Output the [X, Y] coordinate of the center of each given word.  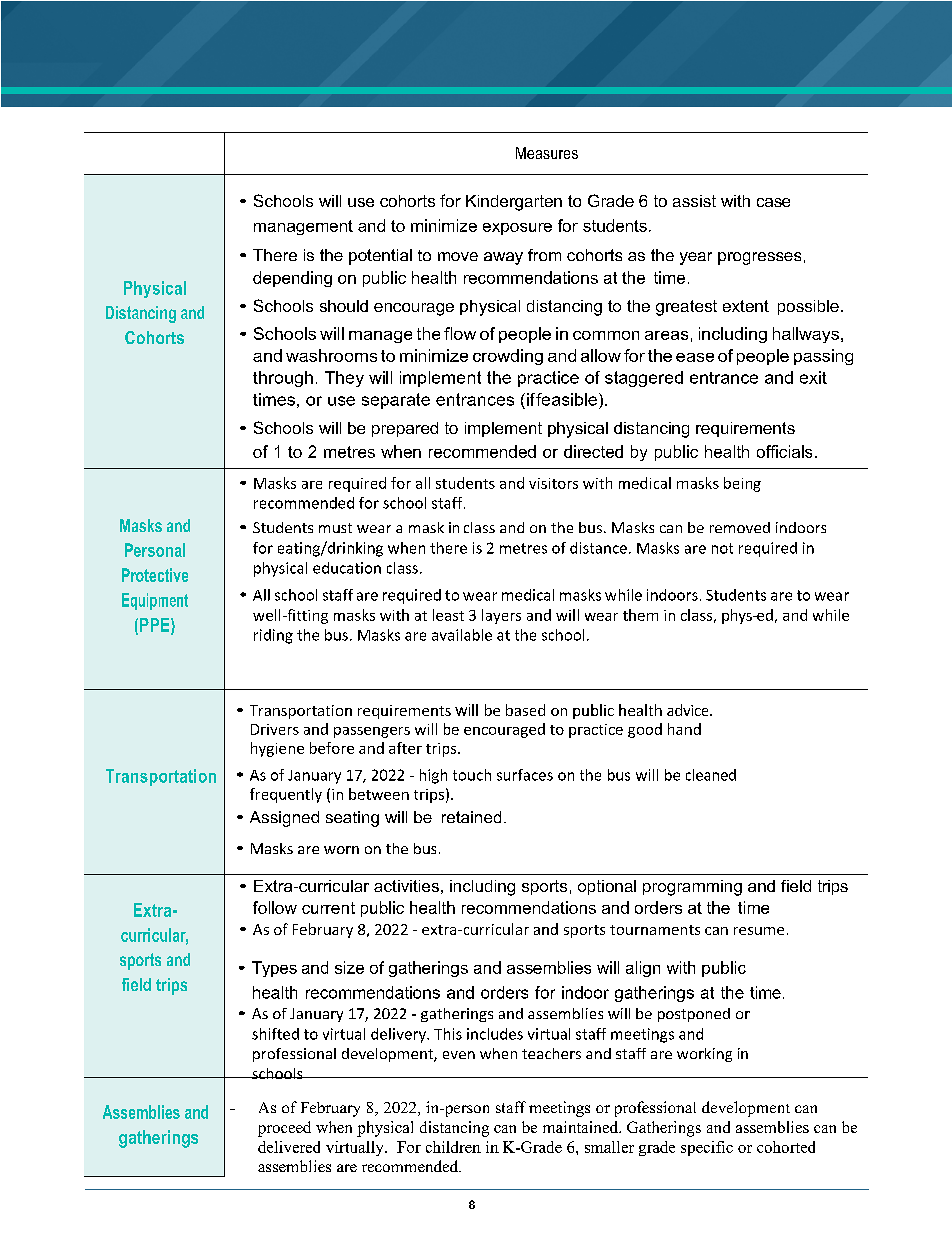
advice [689, 710]
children [453, 1147]
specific [707, 1148]
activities [406, 886]
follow [275, 907]
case [773, 202]
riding [273, 636]
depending [292, 279]
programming [692, 888]
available [462, 635]
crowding [508, 357]
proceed [284, 1129]
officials [784, 451]
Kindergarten [514, 203]
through [283, 379]
